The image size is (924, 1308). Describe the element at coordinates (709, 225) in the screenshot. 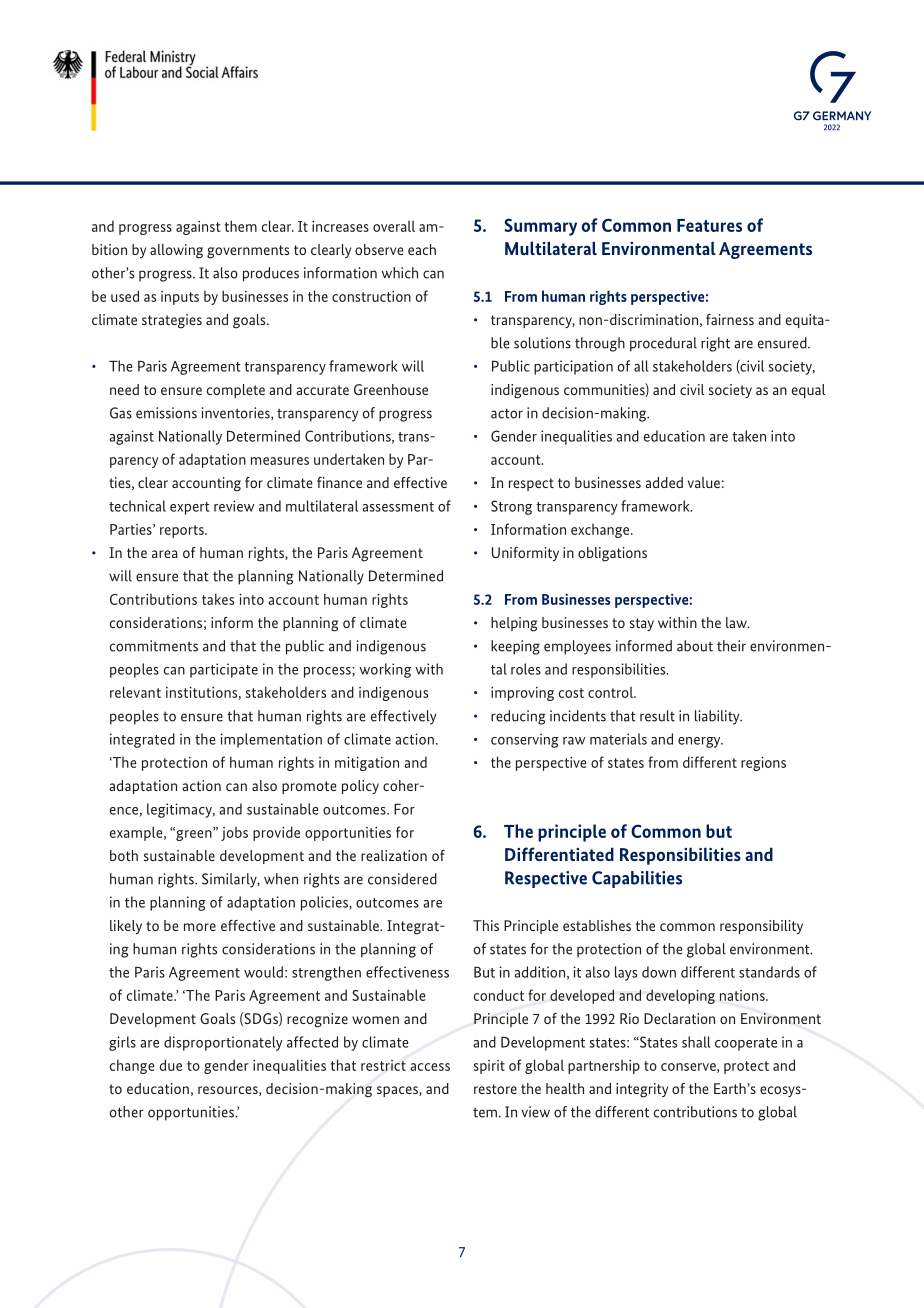

I see `Features` at that location.
